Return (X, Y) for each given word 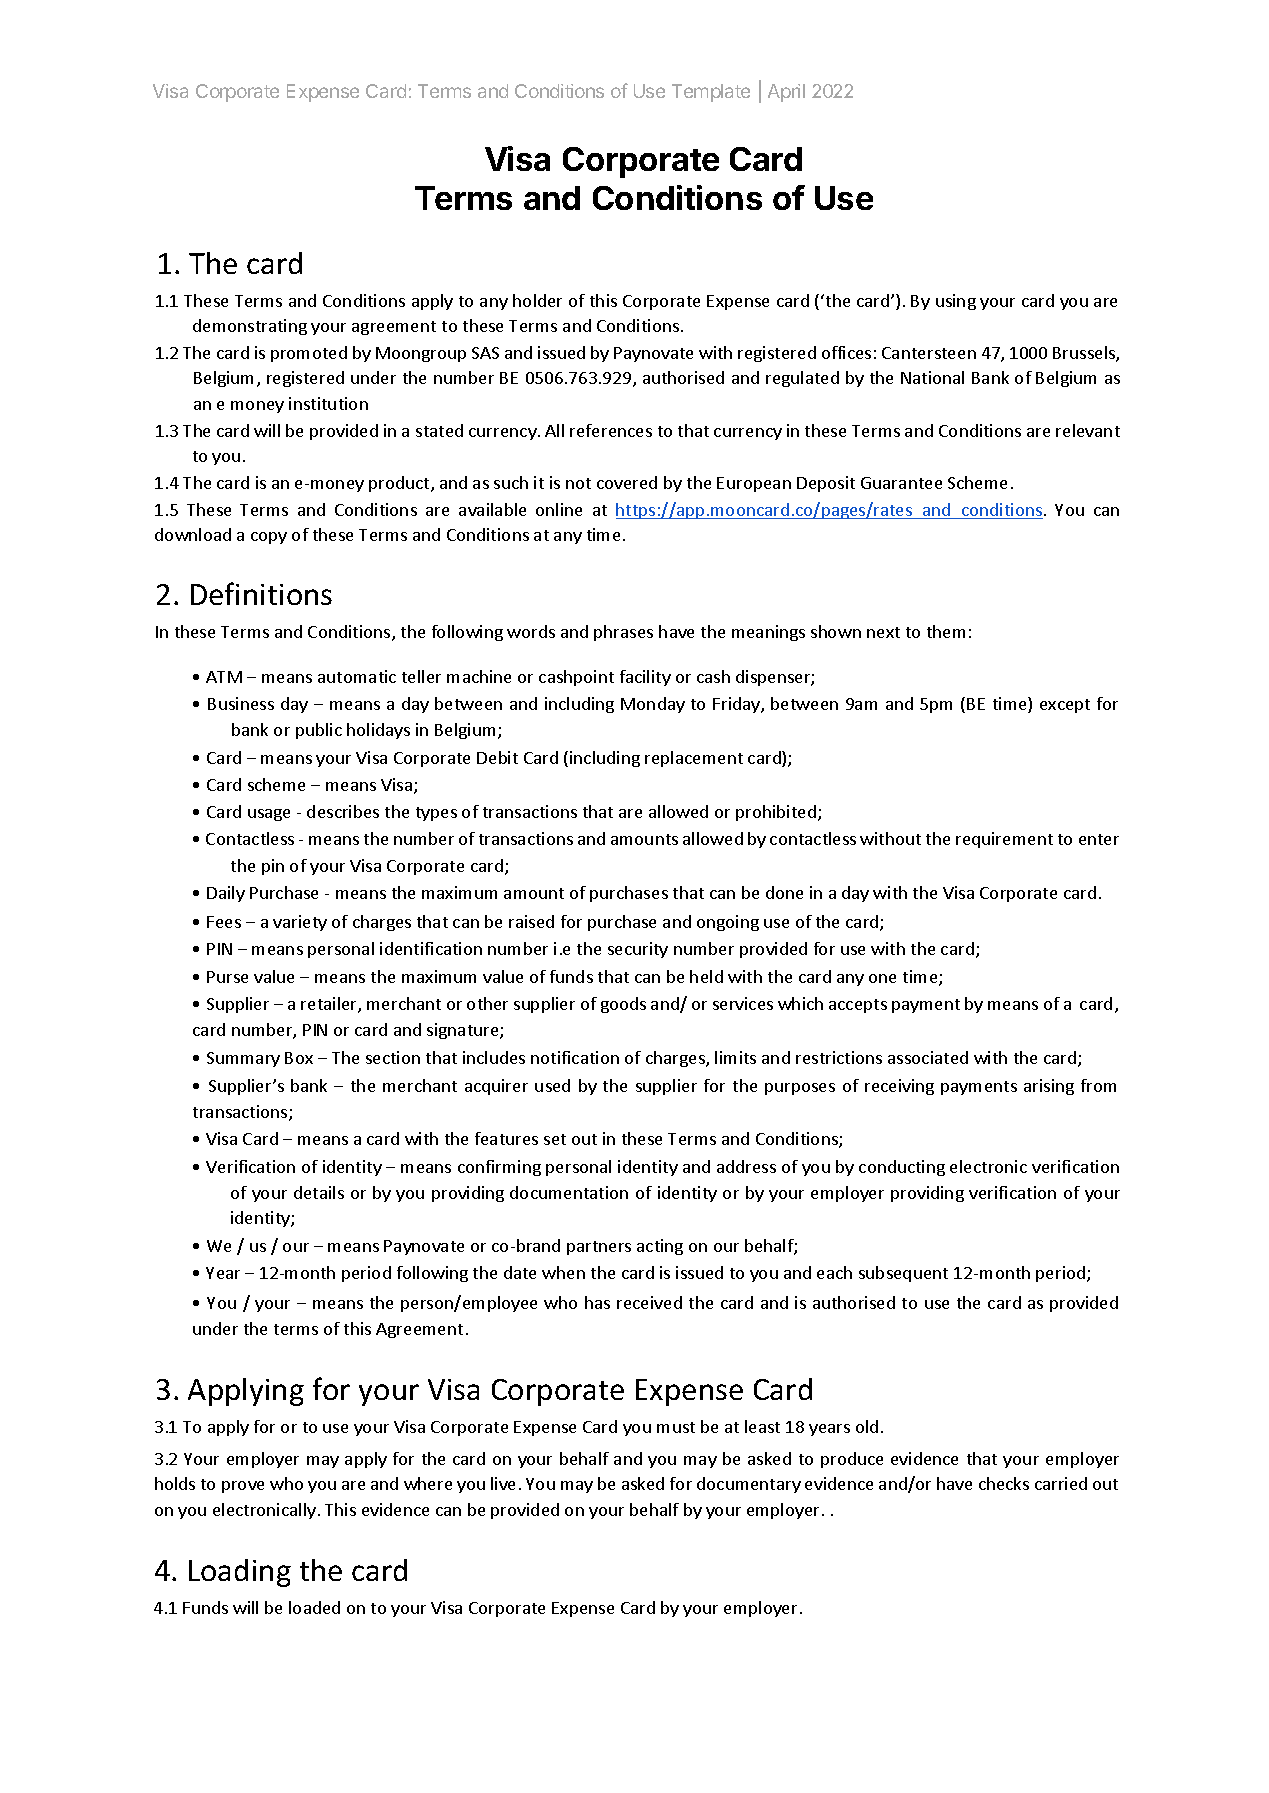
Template (711, 93)
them (946, 631)
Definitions (261, 593)
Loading (240, 1573)
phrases (623, 633)
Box (299, 1058)
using (956, 302)
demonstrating (250, 327)
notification (575, 1057)
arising (1049, 1087)
